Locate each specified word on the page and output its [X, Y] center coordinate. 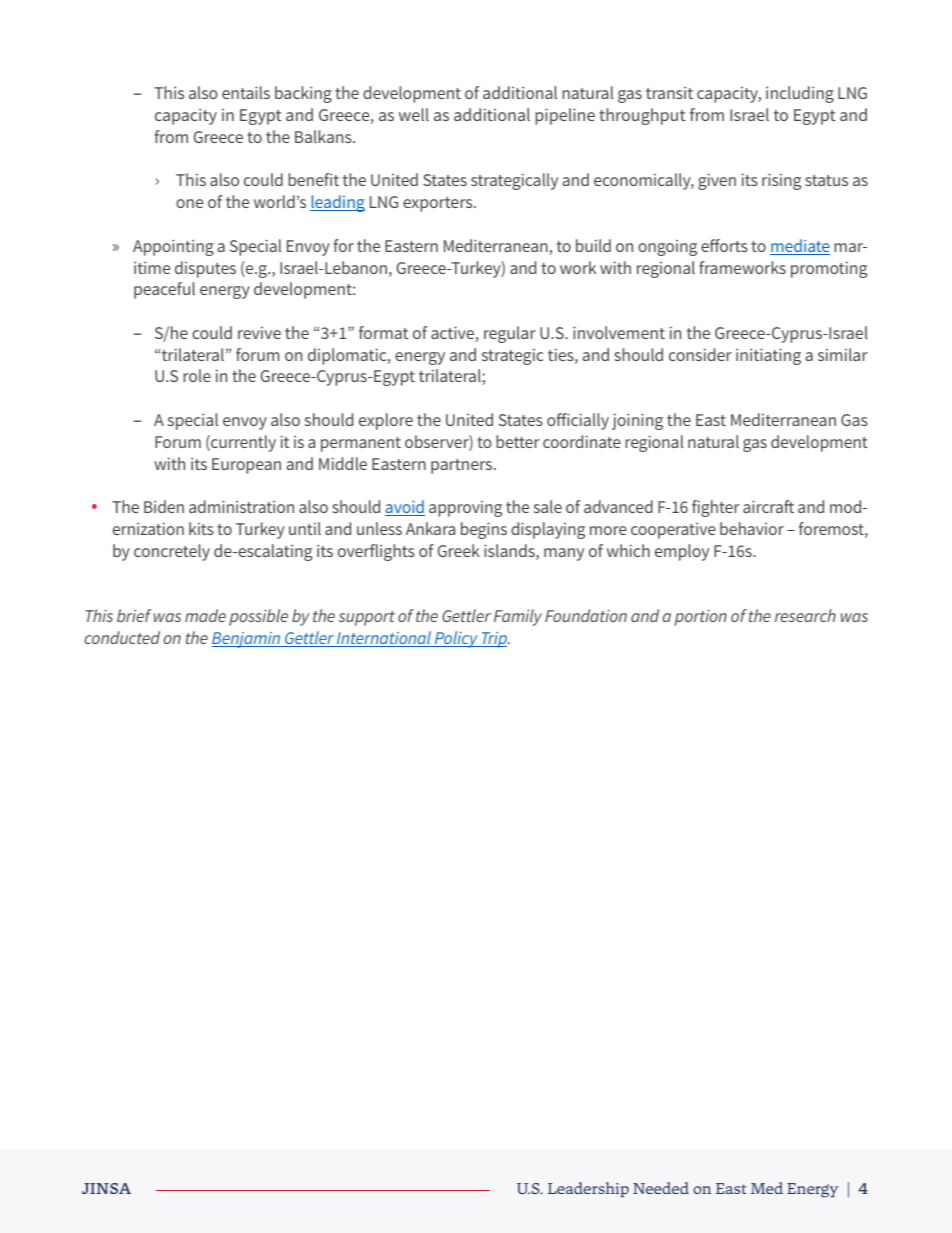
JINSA [106, 1188]
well [414, 114]
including [800, 94]
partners [463, 466]
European [246, 466]
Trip [494, 640]
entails [246, 92]
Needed [661, 1188]
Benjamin [247, 640]
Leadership [588, 1190]
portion [701, 618]
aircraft [768, 506]
